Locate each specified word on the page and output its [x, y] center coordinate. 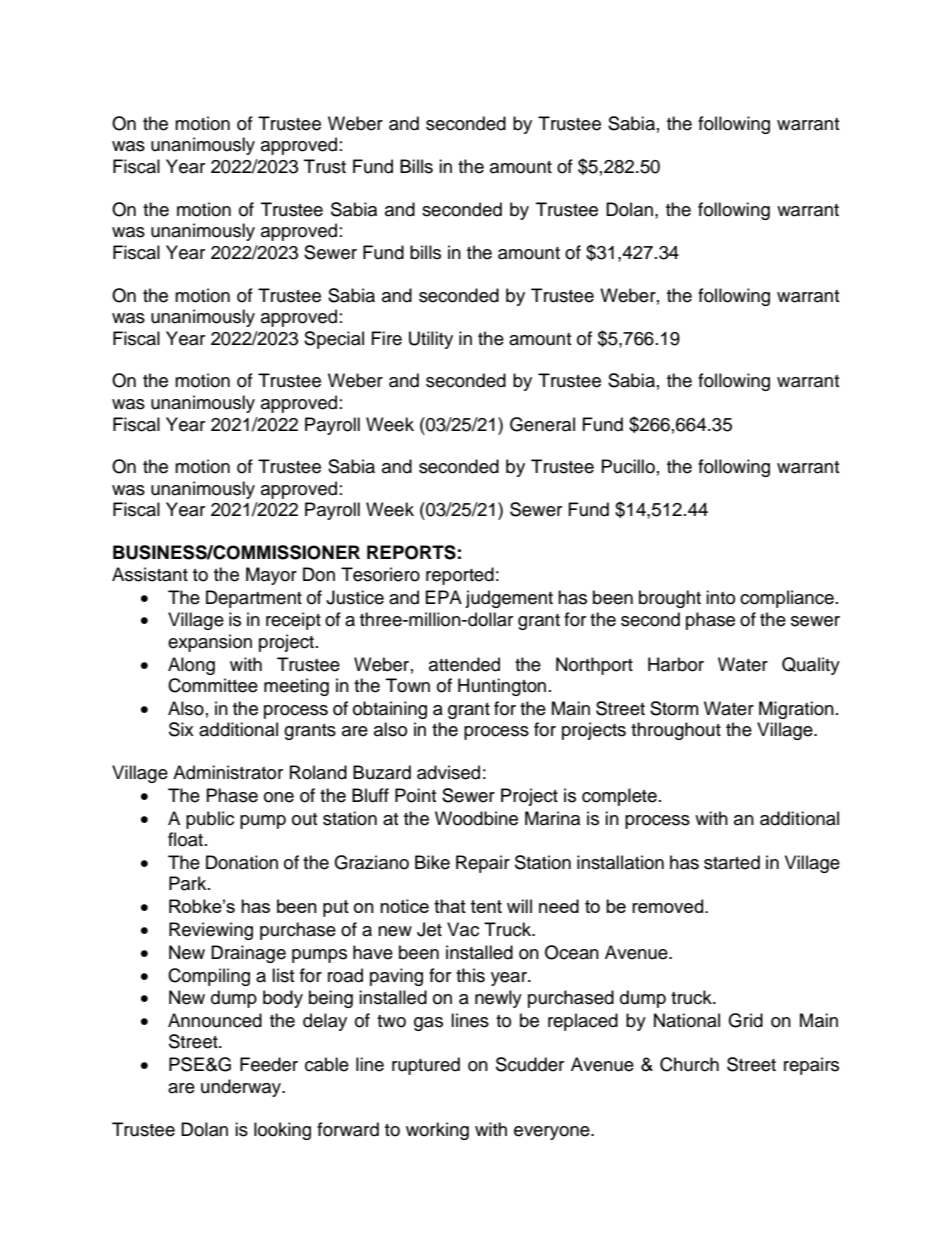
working [437, 1131]
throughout [676, 731]
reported [460, 576]
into [720, 597]
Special [334, 340]
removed [669, 906]
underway [242, 1088]
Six [181, 729]
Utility [431, 340]
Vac [463, 929]
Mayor [271, 576]
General [542, 424]
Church [689, 1064]
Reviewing [211, 931]
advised [448, 772]
